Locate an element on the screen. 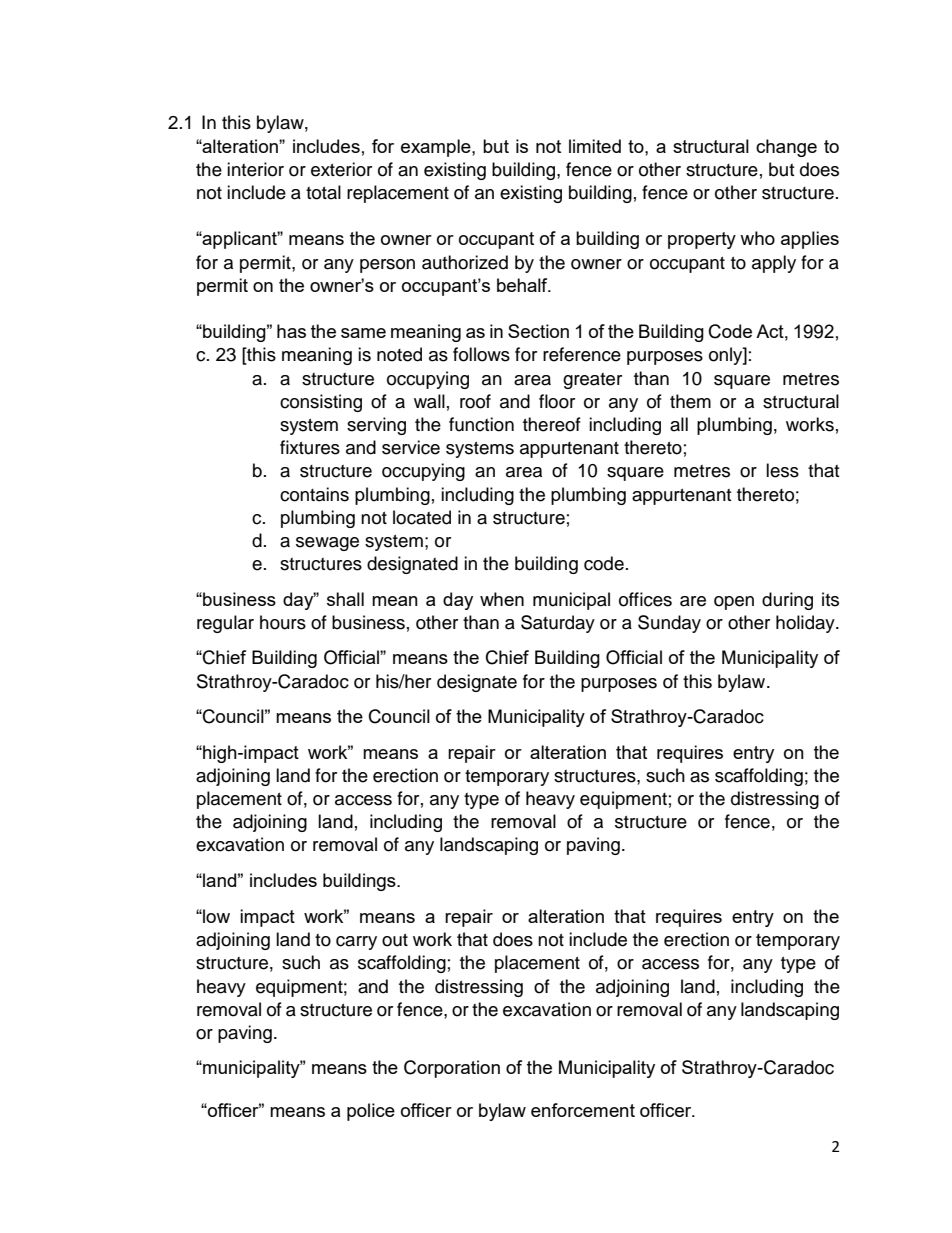 The width and height of the screenshot is (952, 1233). limited is located at coordinates (595, 146).
